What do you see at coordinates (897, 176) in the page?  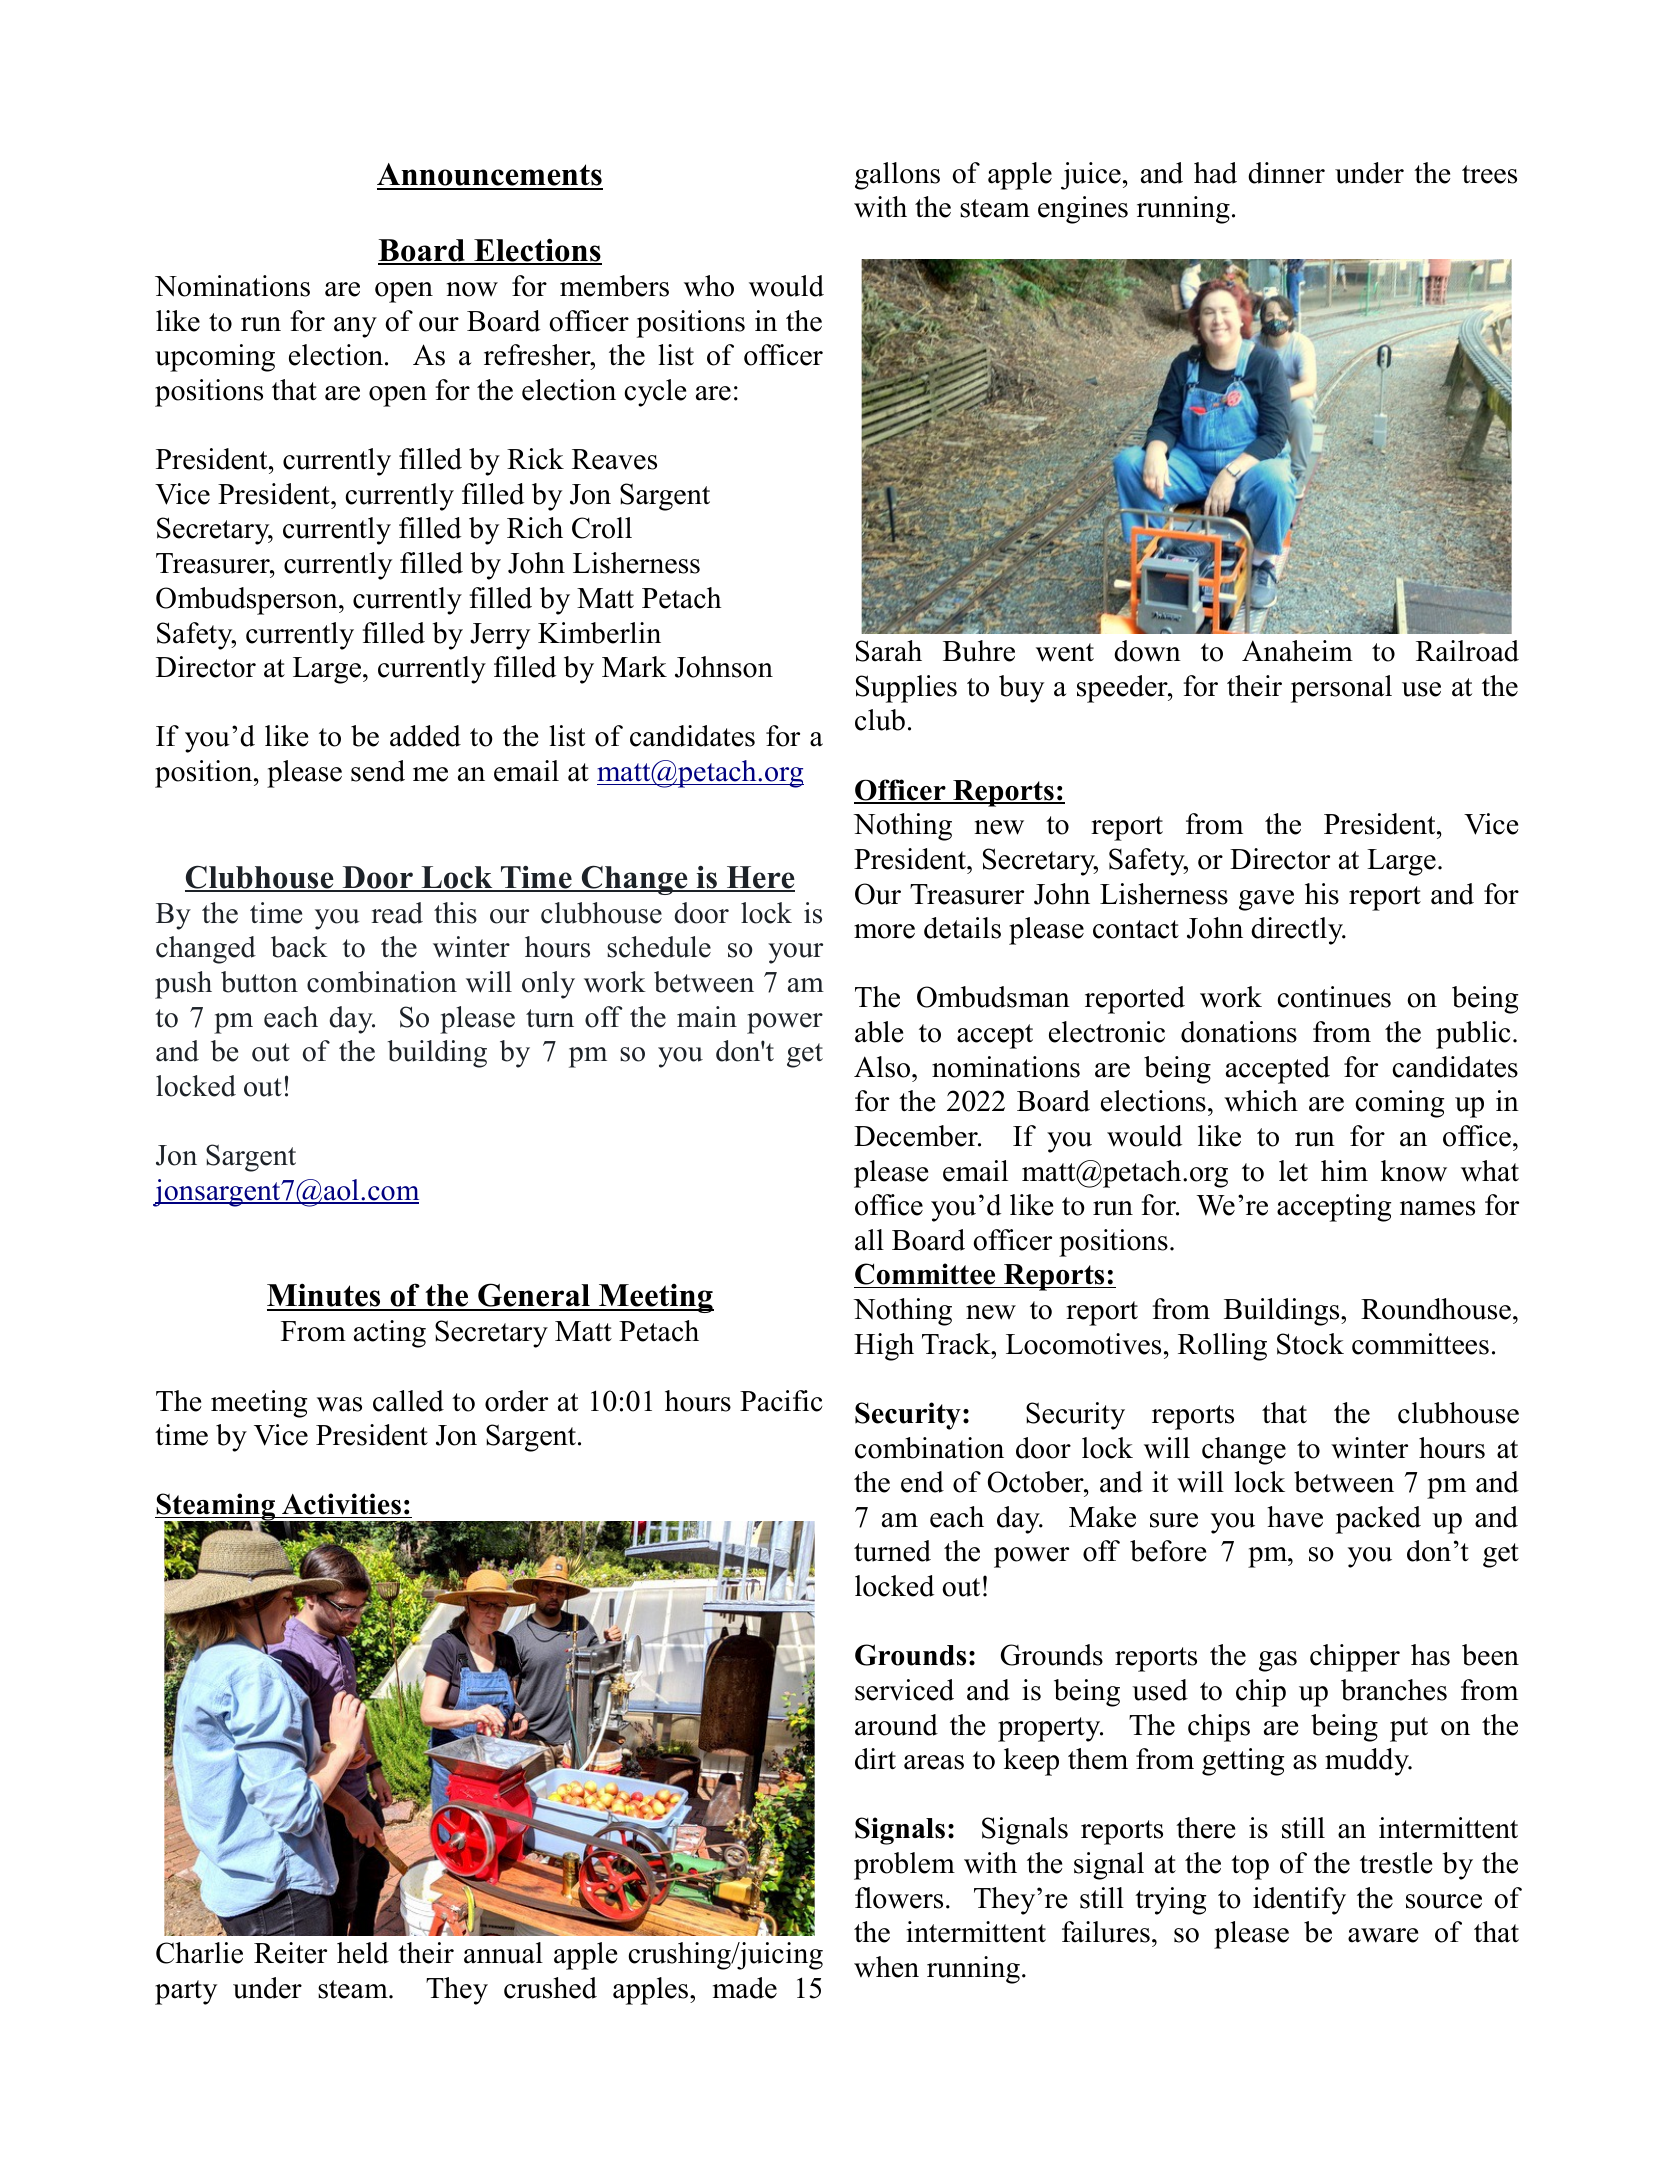 I see `gallons` at bounding box center [897, 176].
